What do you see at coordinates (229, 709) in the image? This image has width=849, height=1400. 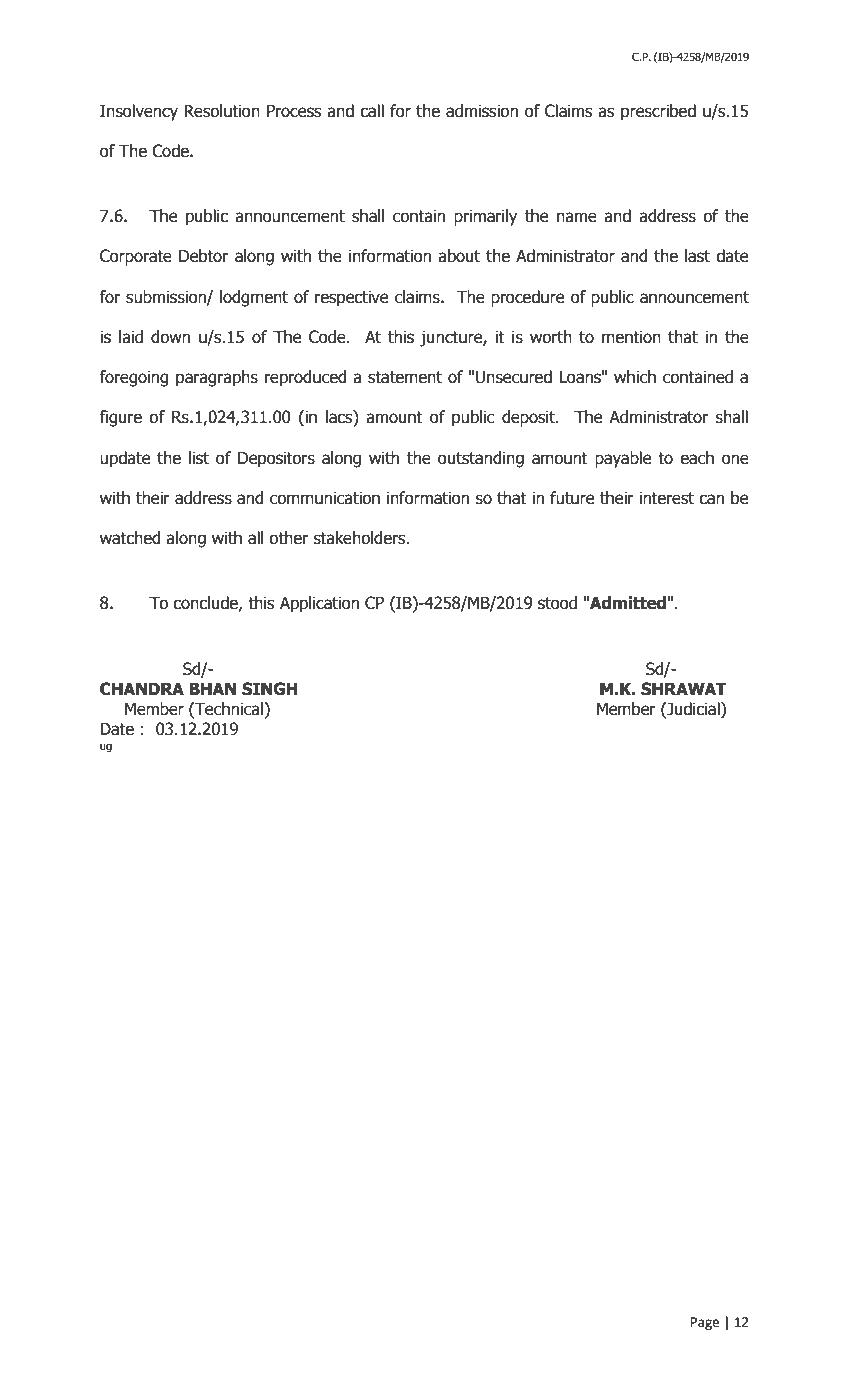 I see `Technical` at bounding box center [229, 709].
